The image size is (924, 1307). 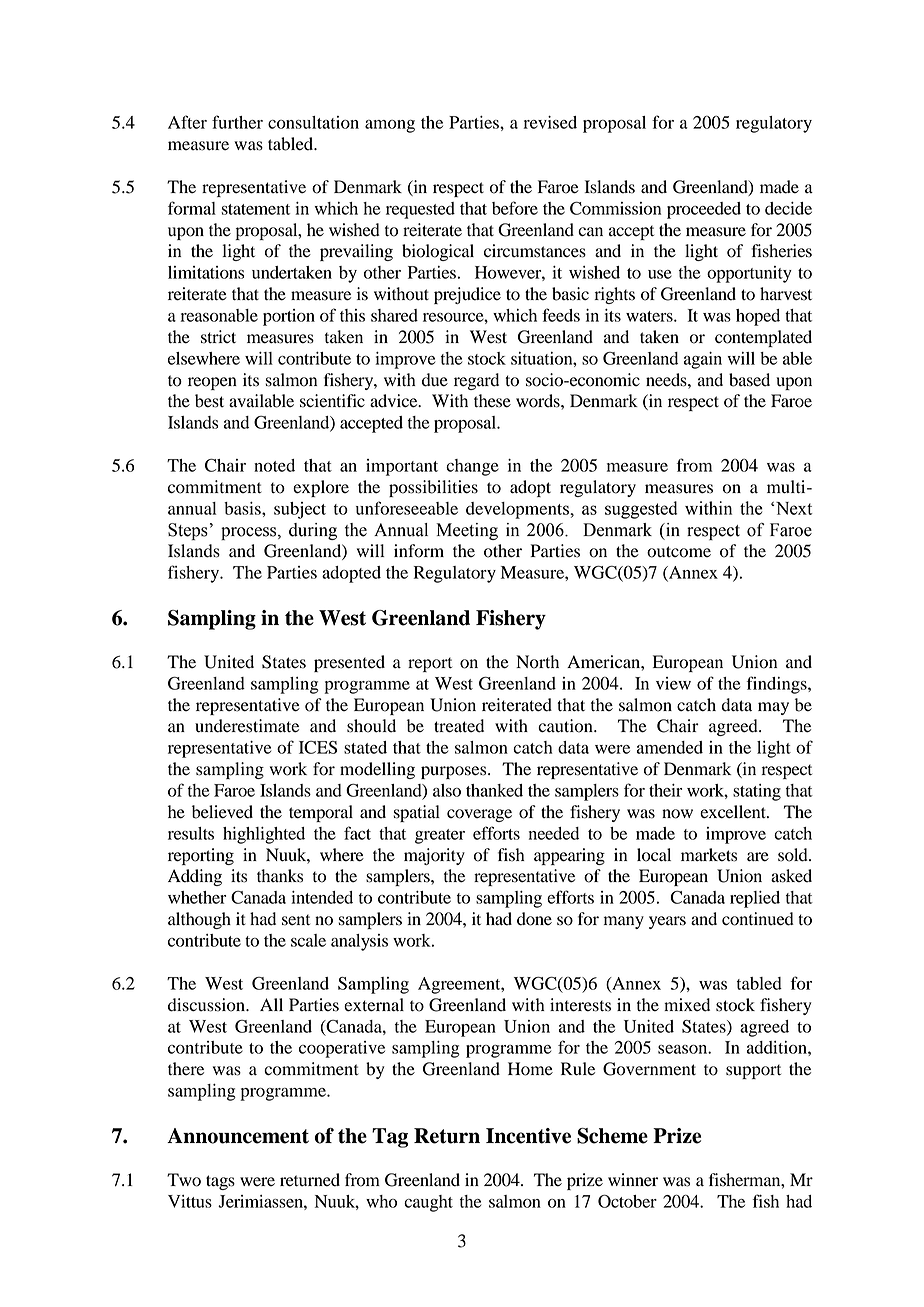 What do you see at coordinates (749, 380) in the page?
I see `based` at bounding box center [749, 380].
